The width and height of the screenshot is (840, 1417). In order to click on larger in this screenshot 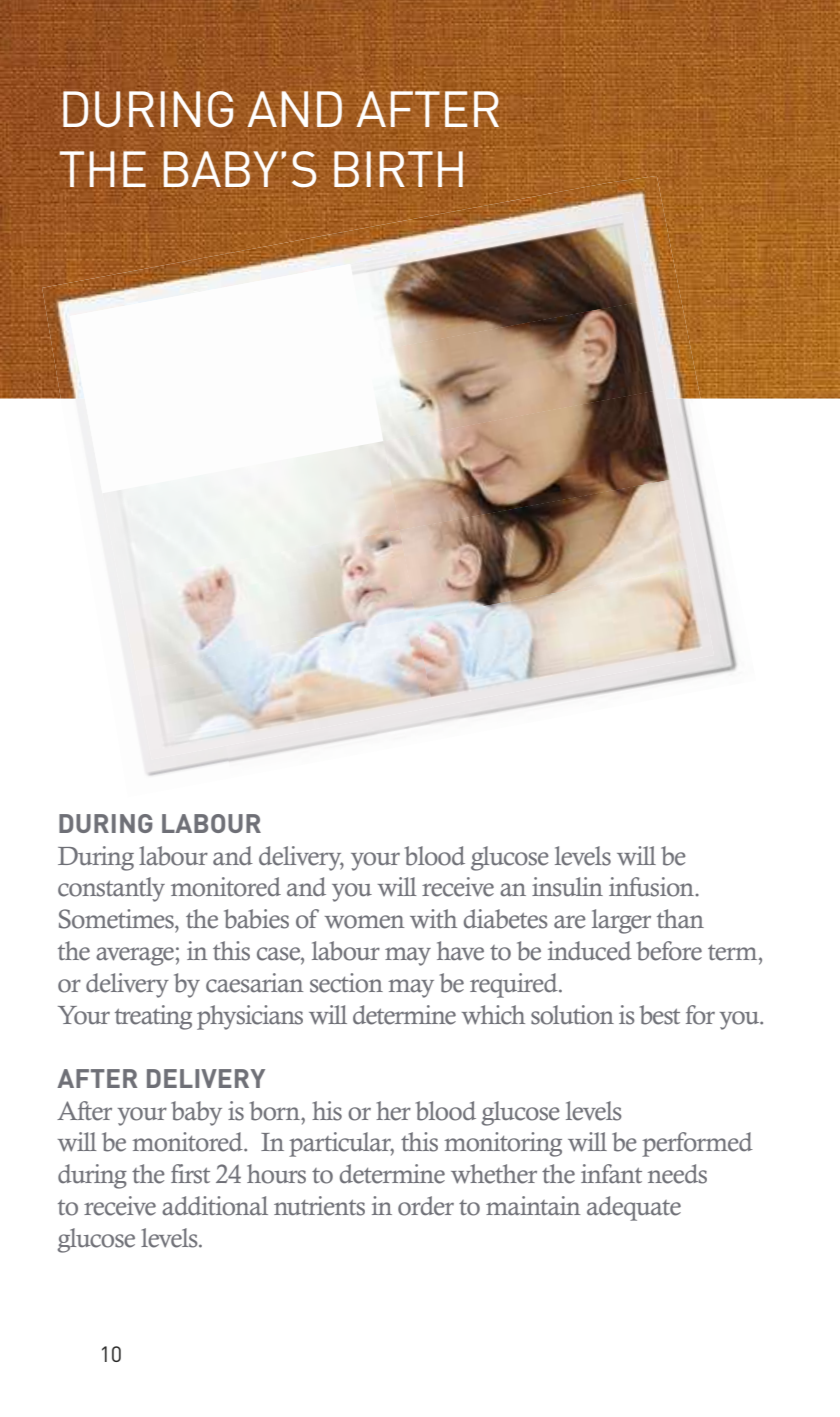, I will do `click(621, 921)`.
